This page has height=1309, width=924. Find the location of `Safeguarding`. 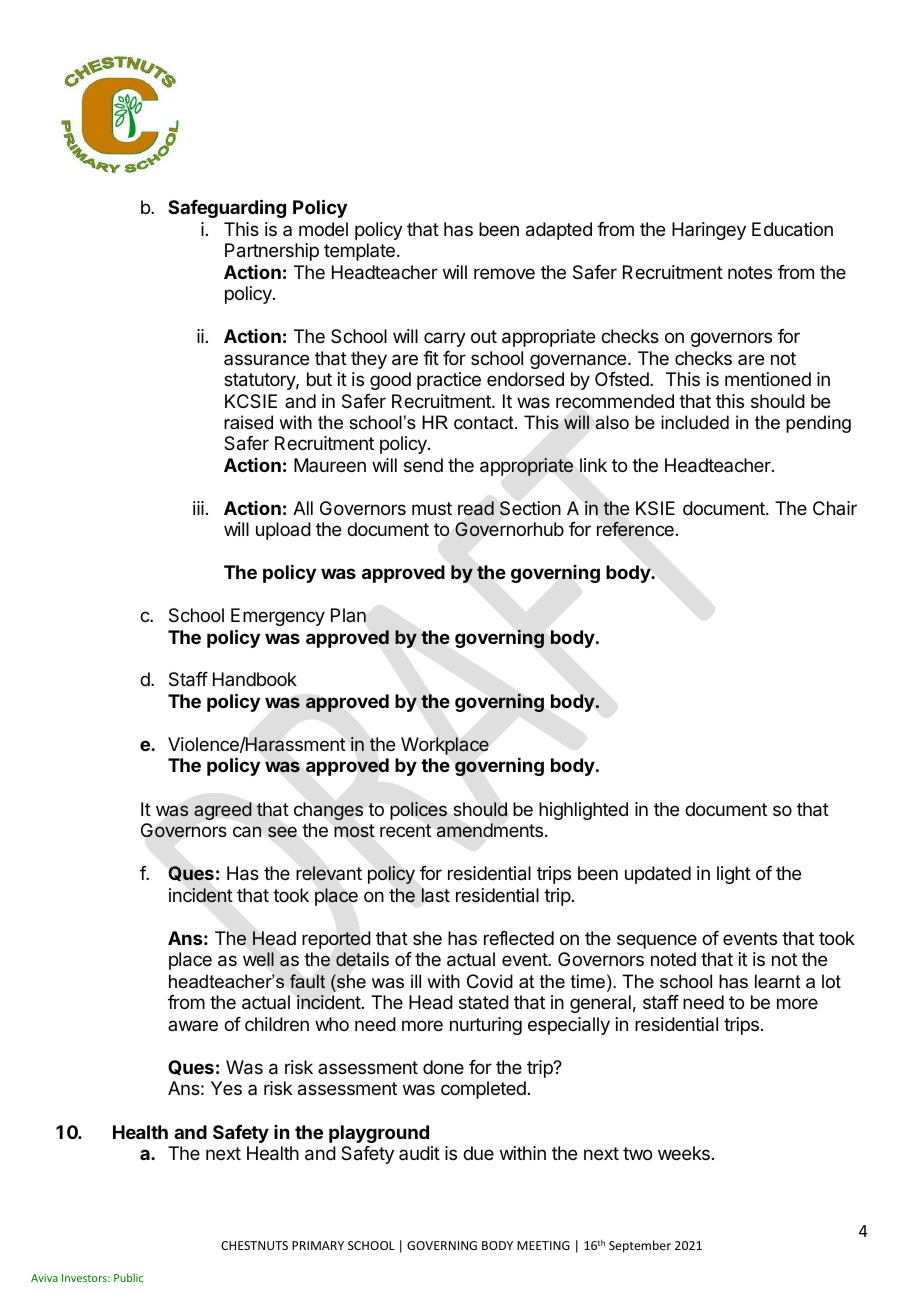

Safeguarding is located at coordinates (227, 208).
